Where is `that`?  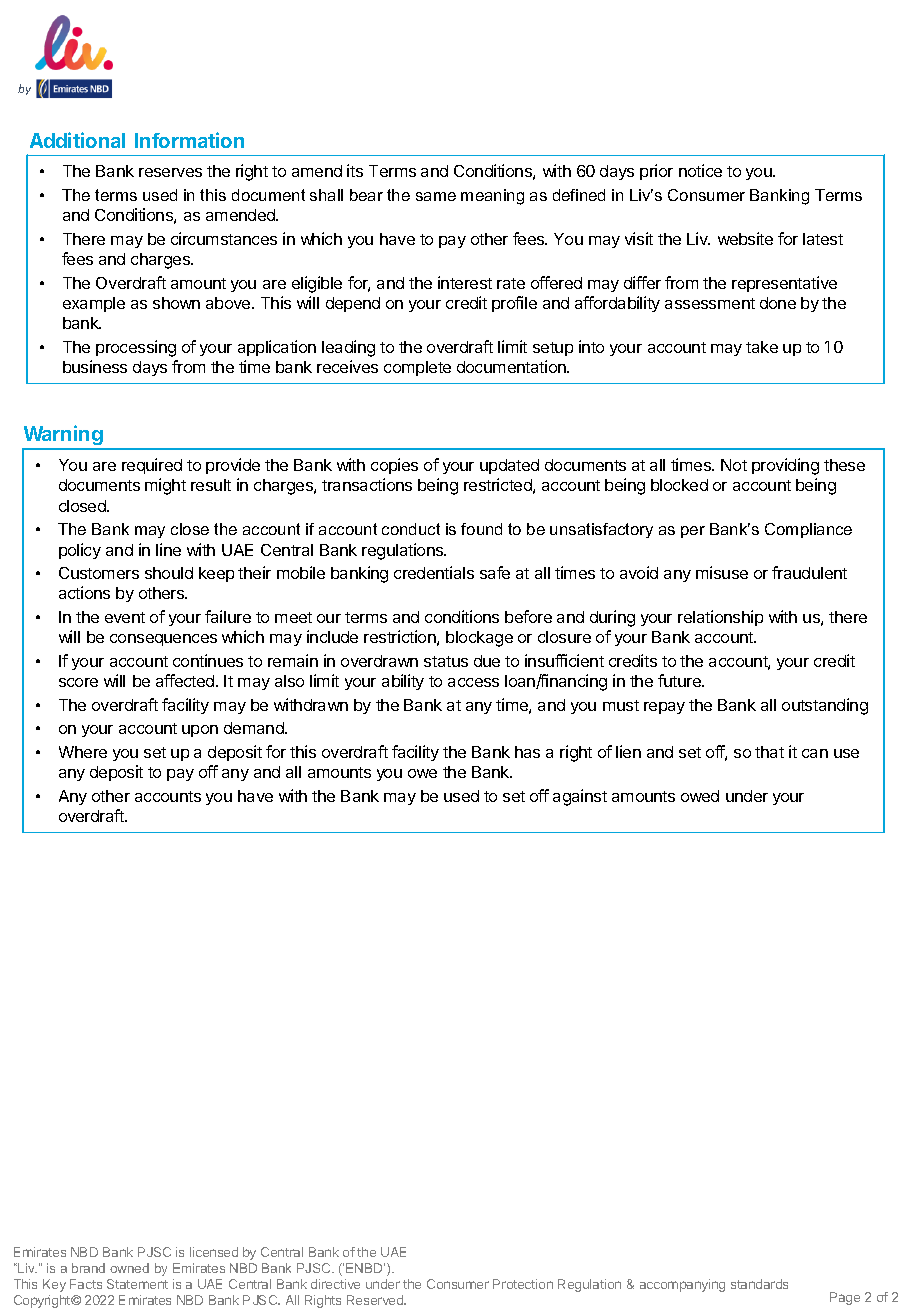 that is located at coordinates (769, 752).
